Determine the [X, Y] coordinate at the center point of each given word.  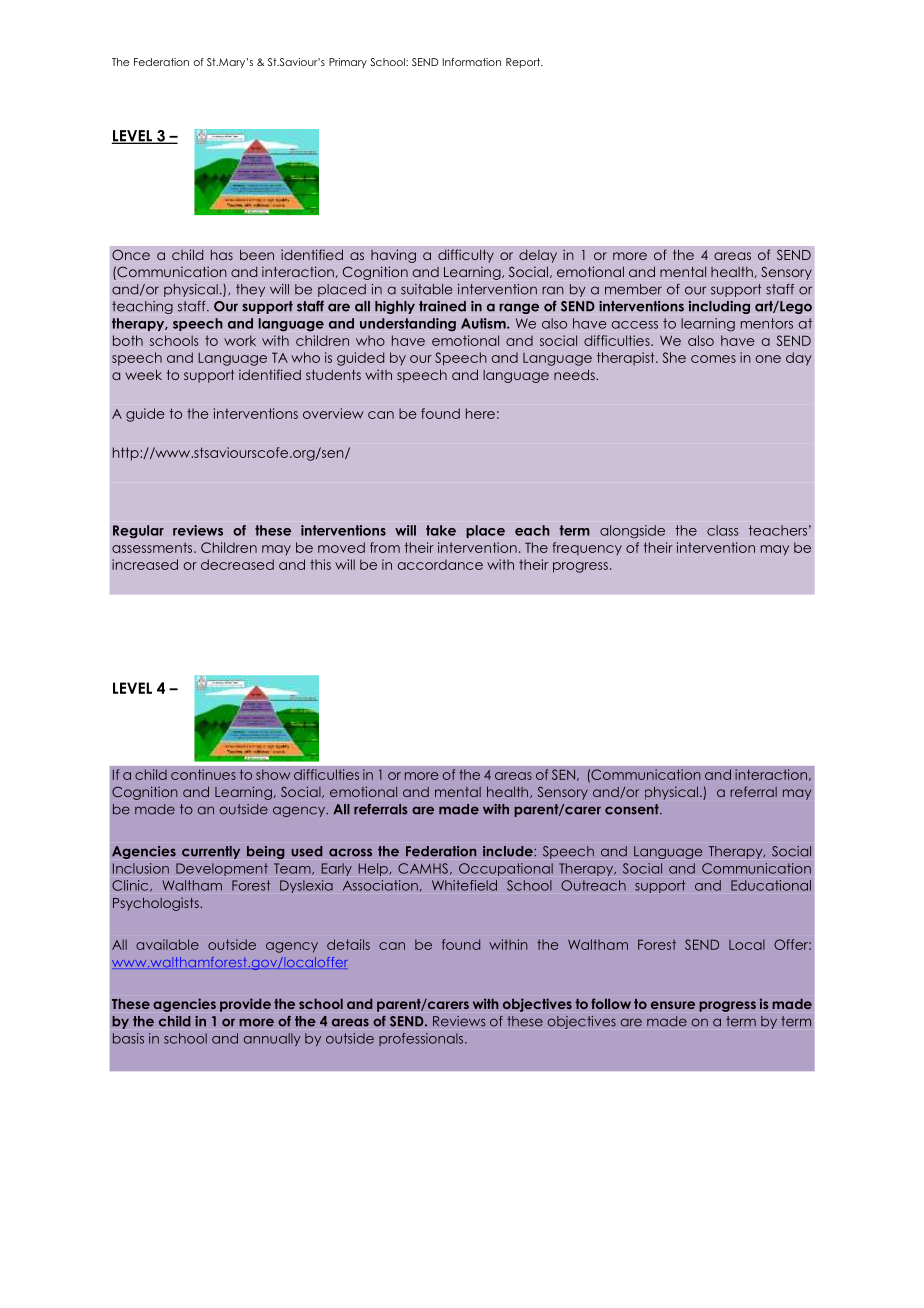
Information [472, 62]
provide [245, 1005]
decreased [237, 564]
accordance [440, 564]
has [222, 255]
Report [524, 63]
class [723, 530]
